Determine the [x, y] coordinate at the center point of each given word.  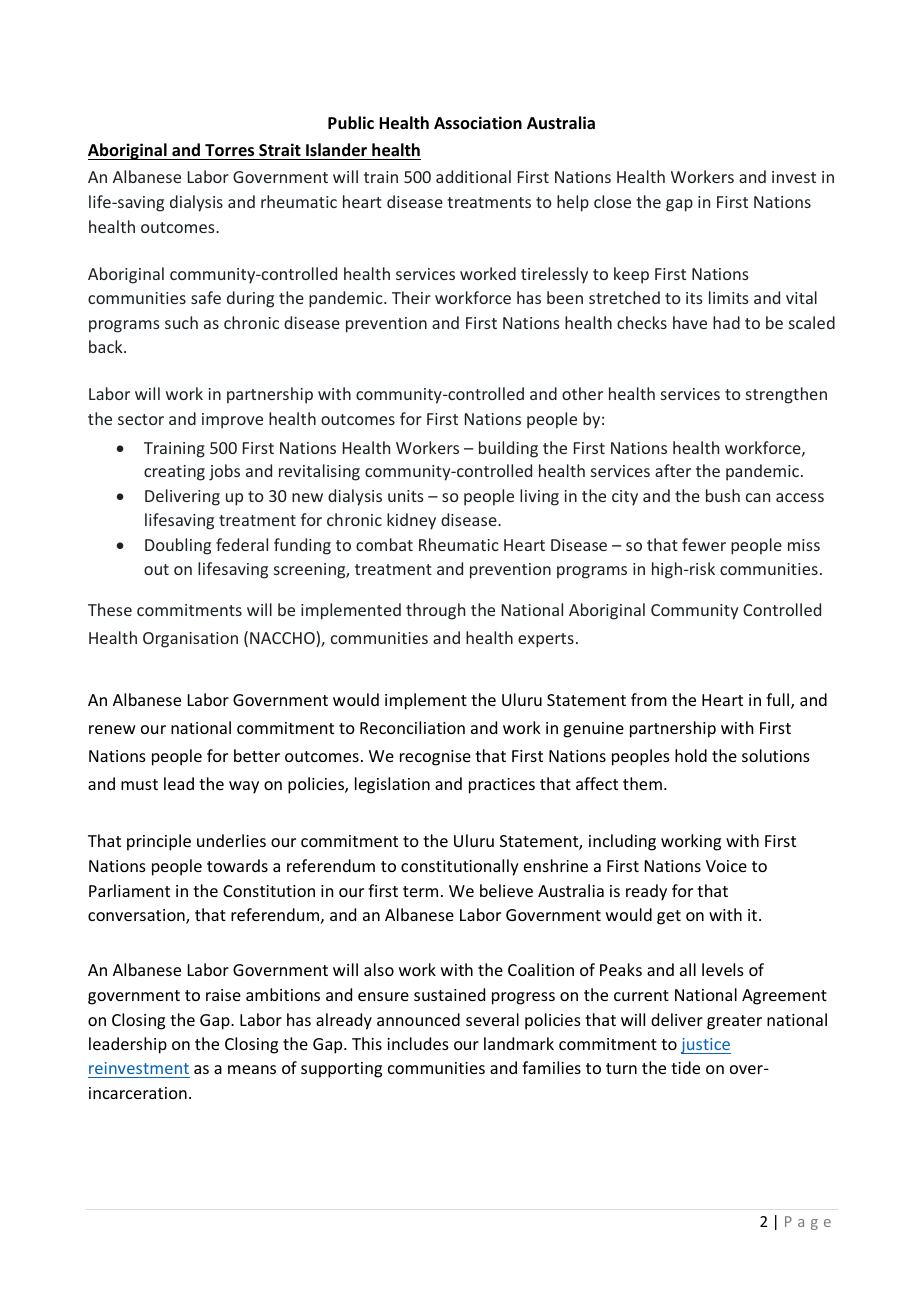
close [612, 201]
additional [473, 176]
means [252, 1069]
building [508, 449]
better [257, 755]
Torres [229, 150]
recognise [435, 758]
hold [691, 755]
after [673, 470]
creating [174, 473]
